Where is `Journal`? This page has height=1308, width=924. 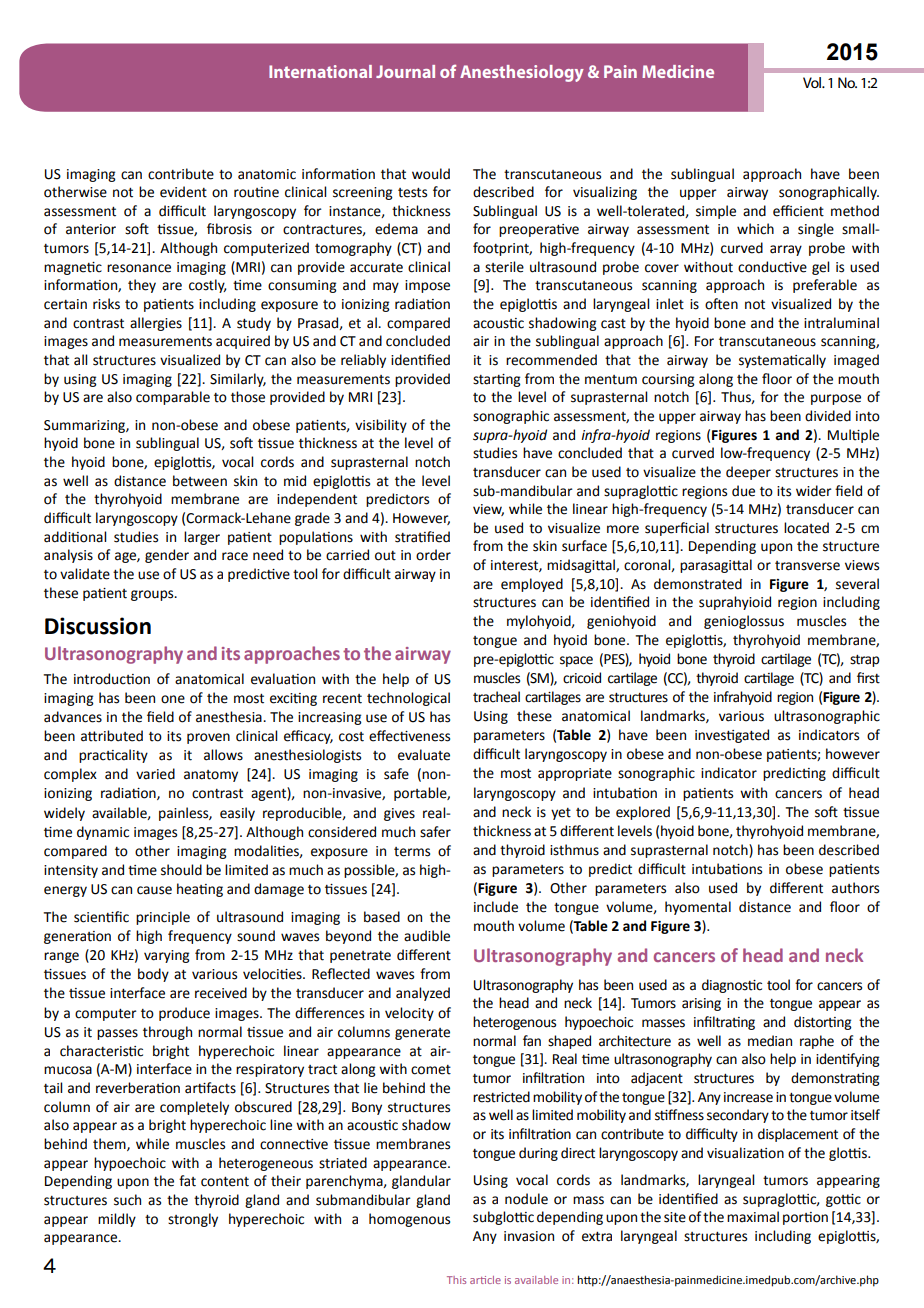
Journal is located at coordinates (405, 71).
